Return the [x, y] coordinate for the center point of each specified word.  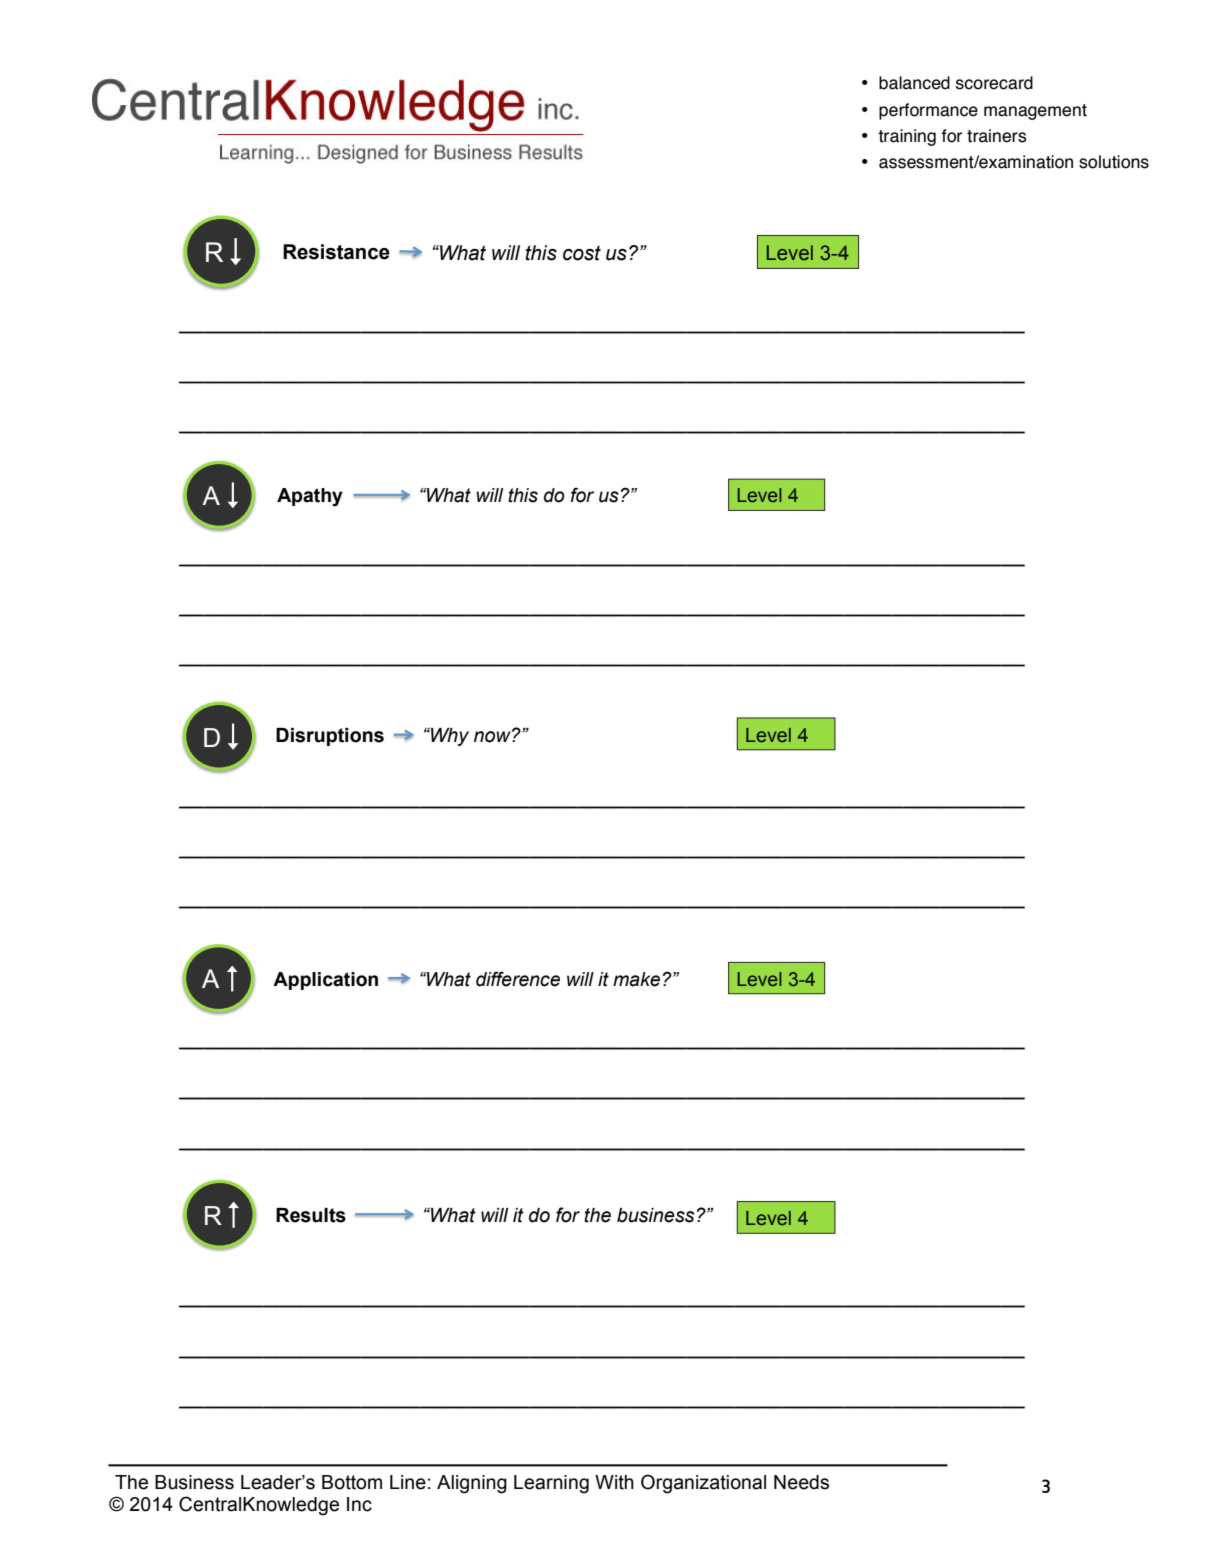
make [636, 979]
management [1035, 112]
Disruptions [330, 737]
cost [582, 253]
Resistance [336, 252]
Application [325, 981]
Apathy [310, 497]
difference [518, 979]
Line [408, 1482]
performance [928, 111]
